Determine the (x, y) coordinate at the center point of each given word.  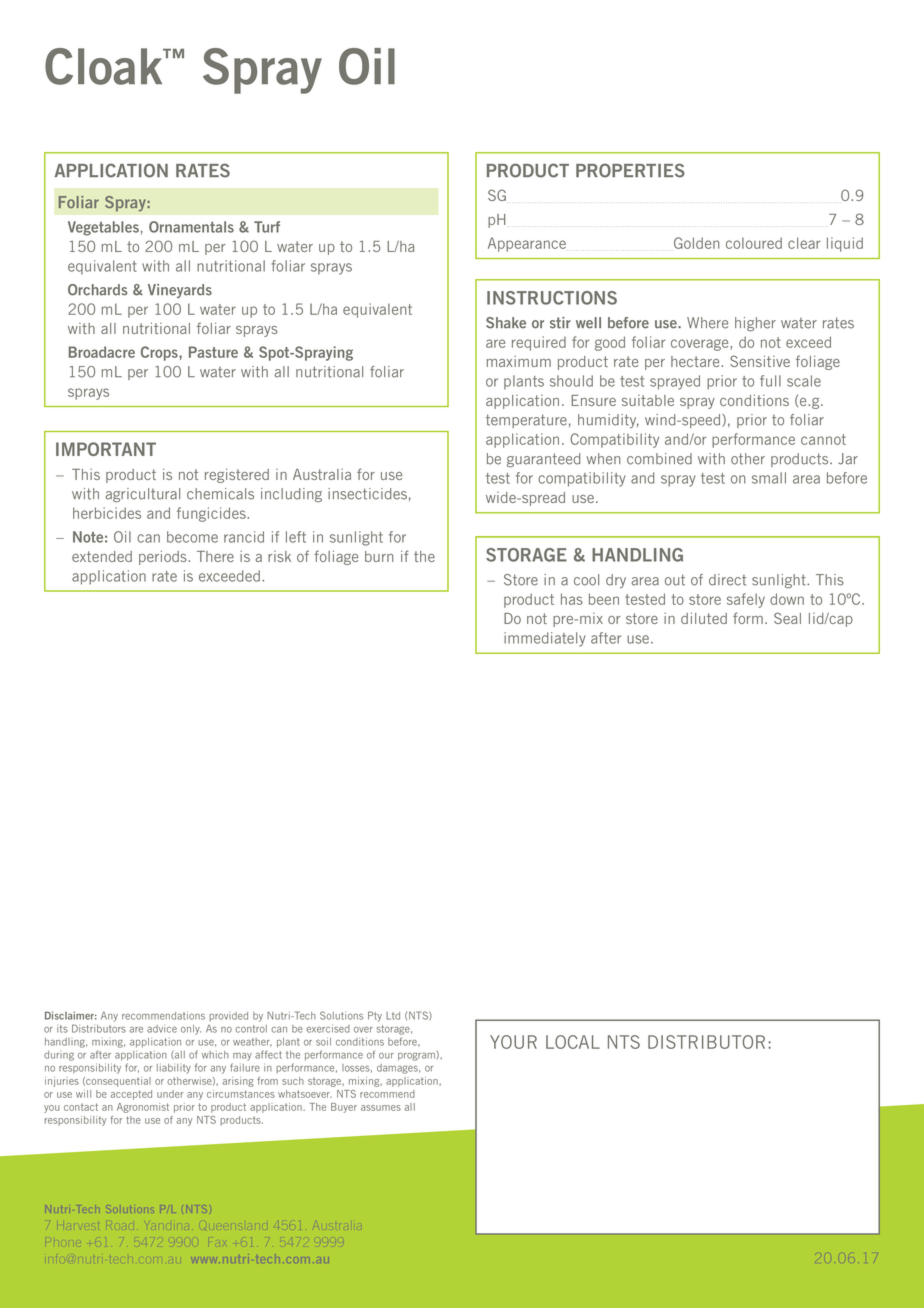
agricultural (142, 495)
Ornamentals (191, 227)
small (769, 478)
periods (164, 557)
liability (174, 1069)
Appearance (527, 244)
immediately (545, 639)
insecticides (367, 494)
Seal (787, 618)
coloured (754, 243)
